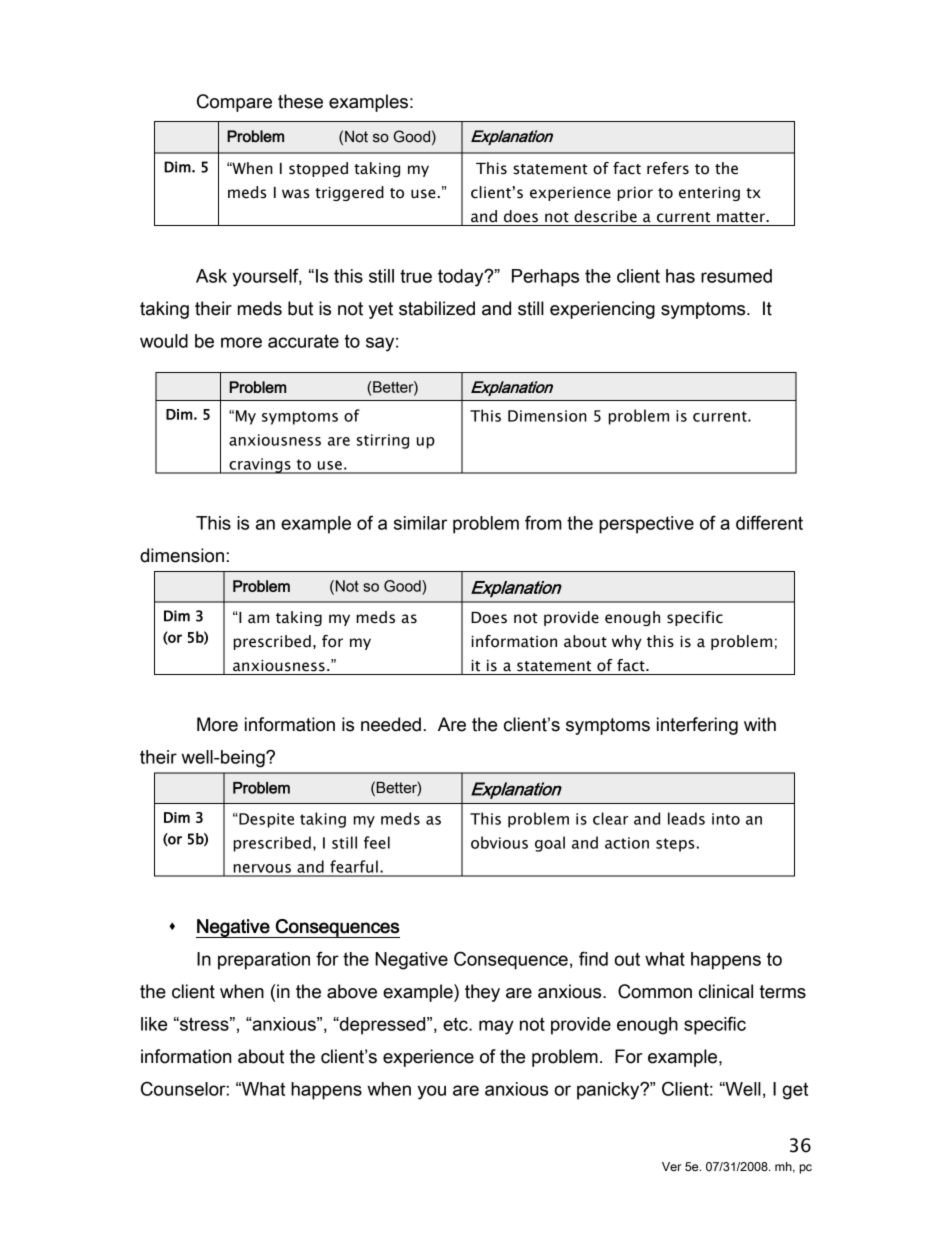 The height and width of the page is (1233, 952). Describe the element at coordinates (726, 819) in the page. I see `into` at that location.
